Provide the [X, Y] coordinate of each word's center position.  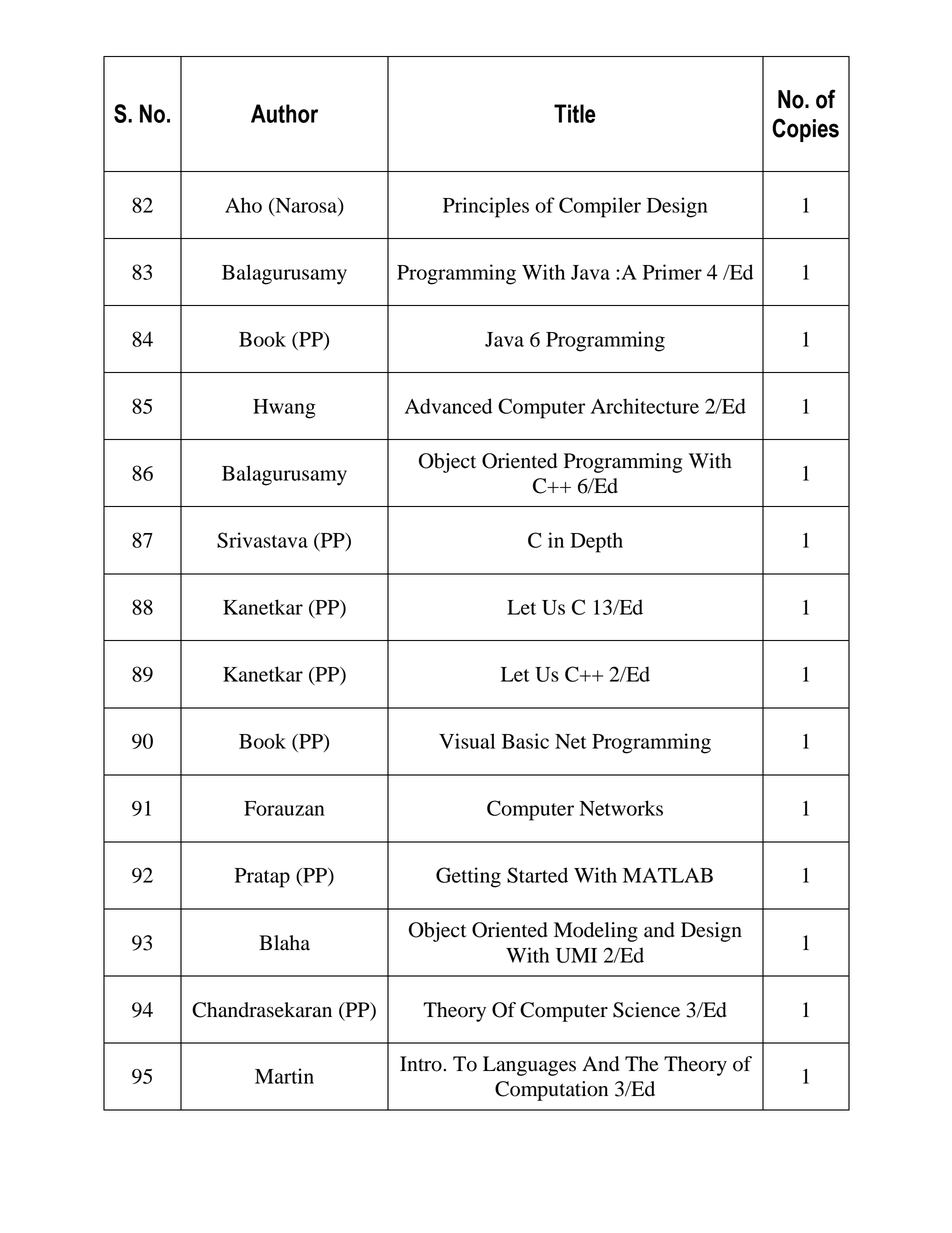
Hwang [284, 409]
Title [575, 113]
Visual [467, 741]
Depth [596, 542]
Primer [672, 272]
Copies [805, 130]
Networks [621, 808]
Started [537, 875]
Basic [525, 741]
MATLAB [668, 875]
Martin [284, 1076]
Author [284, 113]
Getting [468, 877]
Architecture [645, 406]
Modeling [596, 932]
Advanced [448, 406]
